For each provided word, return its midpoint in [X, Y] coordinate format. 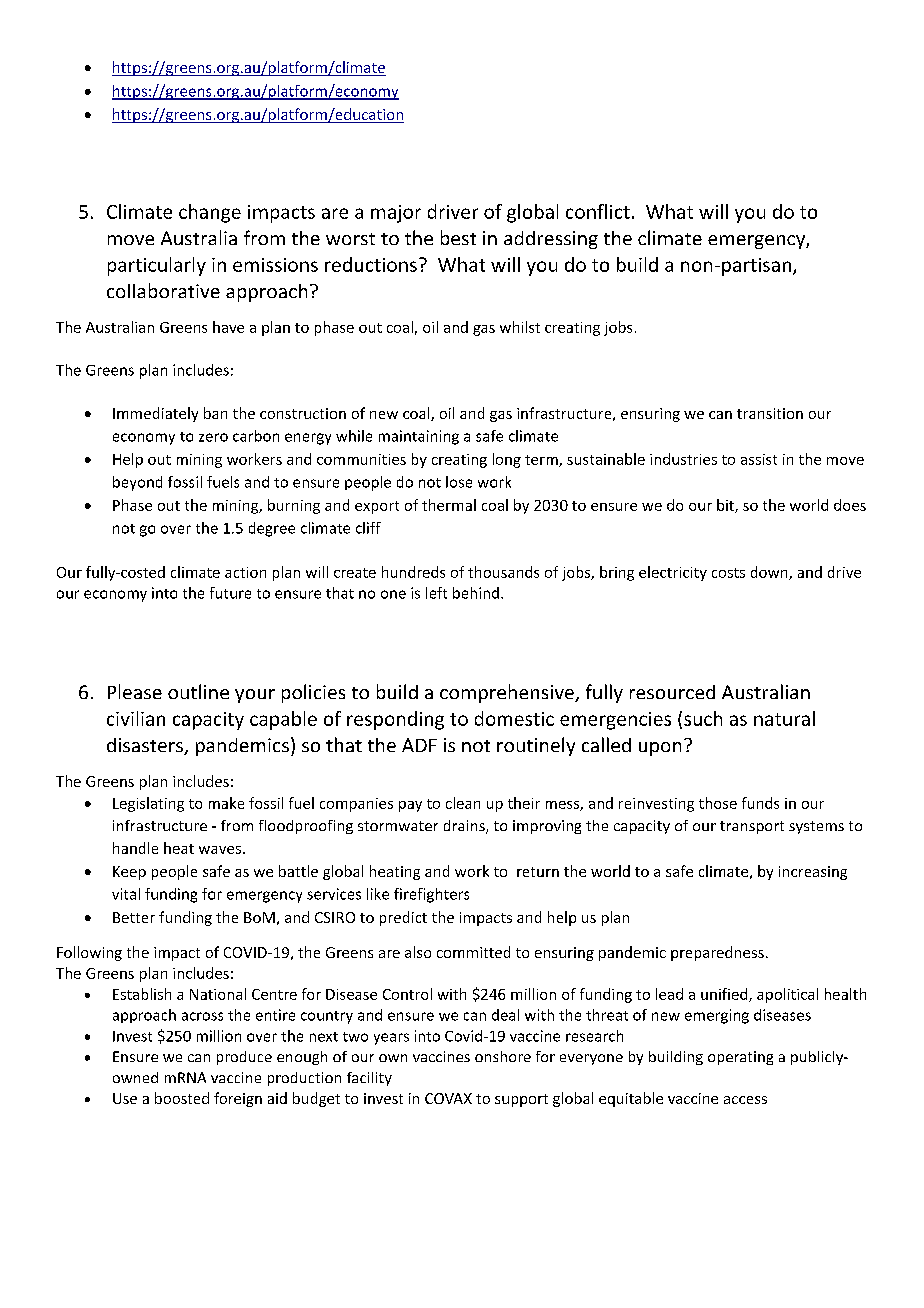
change [210, 213]
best [458, 237]
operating [740, 1058]
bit [726, 506]
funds [760, 803]
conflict [598, 211]
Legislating [148, 804]
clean [463, 803]
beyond [137, 483]
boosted [182, 1098]
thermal [449, 505]
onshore [503, 1056]
